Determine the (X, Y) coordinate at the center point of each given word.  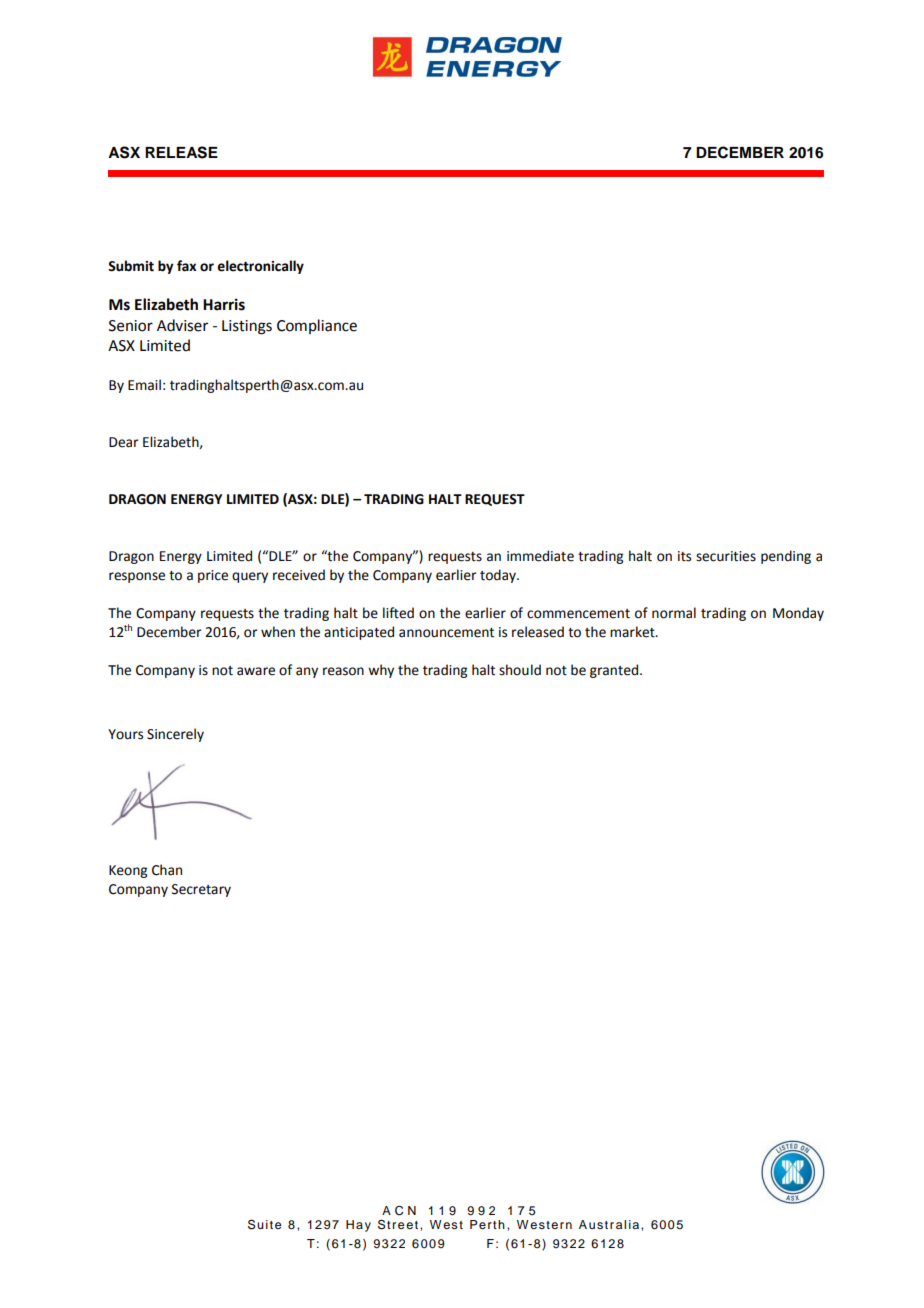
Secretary (201, 890)
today (499, 576)
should (520, 670)
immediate (540, 556)
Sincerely (175, 735)
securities (726, 556)
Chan (167, 870)
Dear (124, 442)
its (684, 556)
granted (614, 671)
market (633, 632)
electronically (260, 267)
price (213, 576)
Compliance (317, 326)
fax (186, 266)
